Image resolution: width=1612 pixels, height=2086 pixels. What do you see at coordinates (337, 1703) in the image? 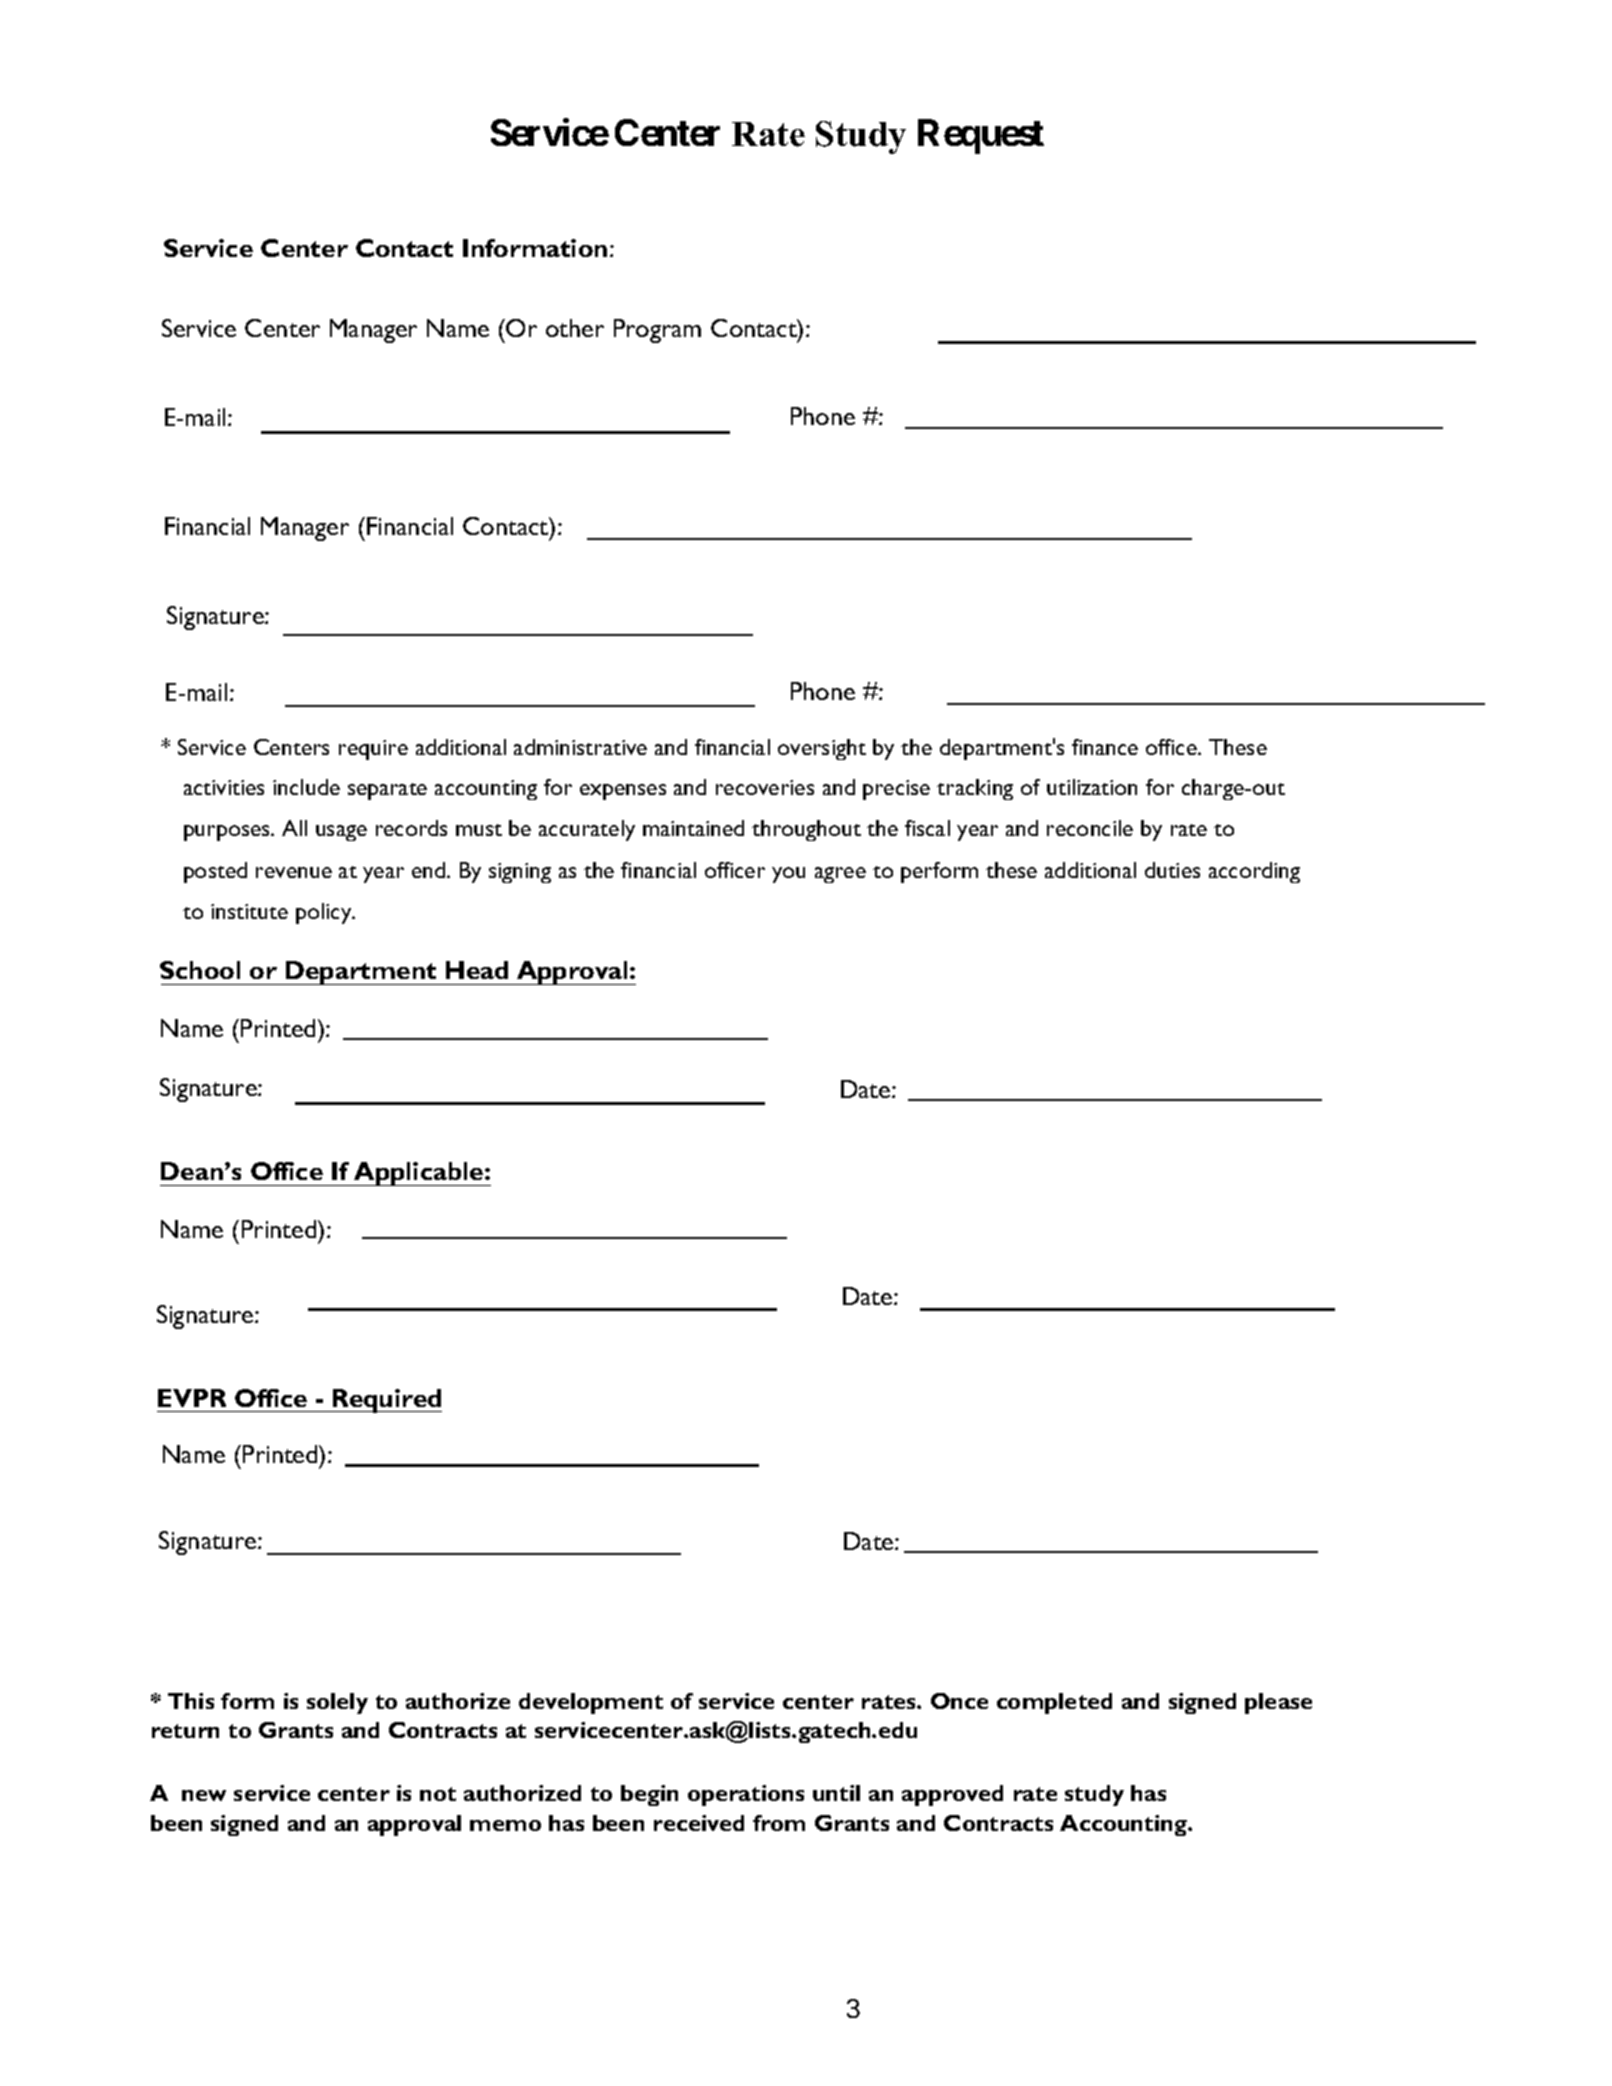
I see `solely` at bounding box center [337, 1703].
